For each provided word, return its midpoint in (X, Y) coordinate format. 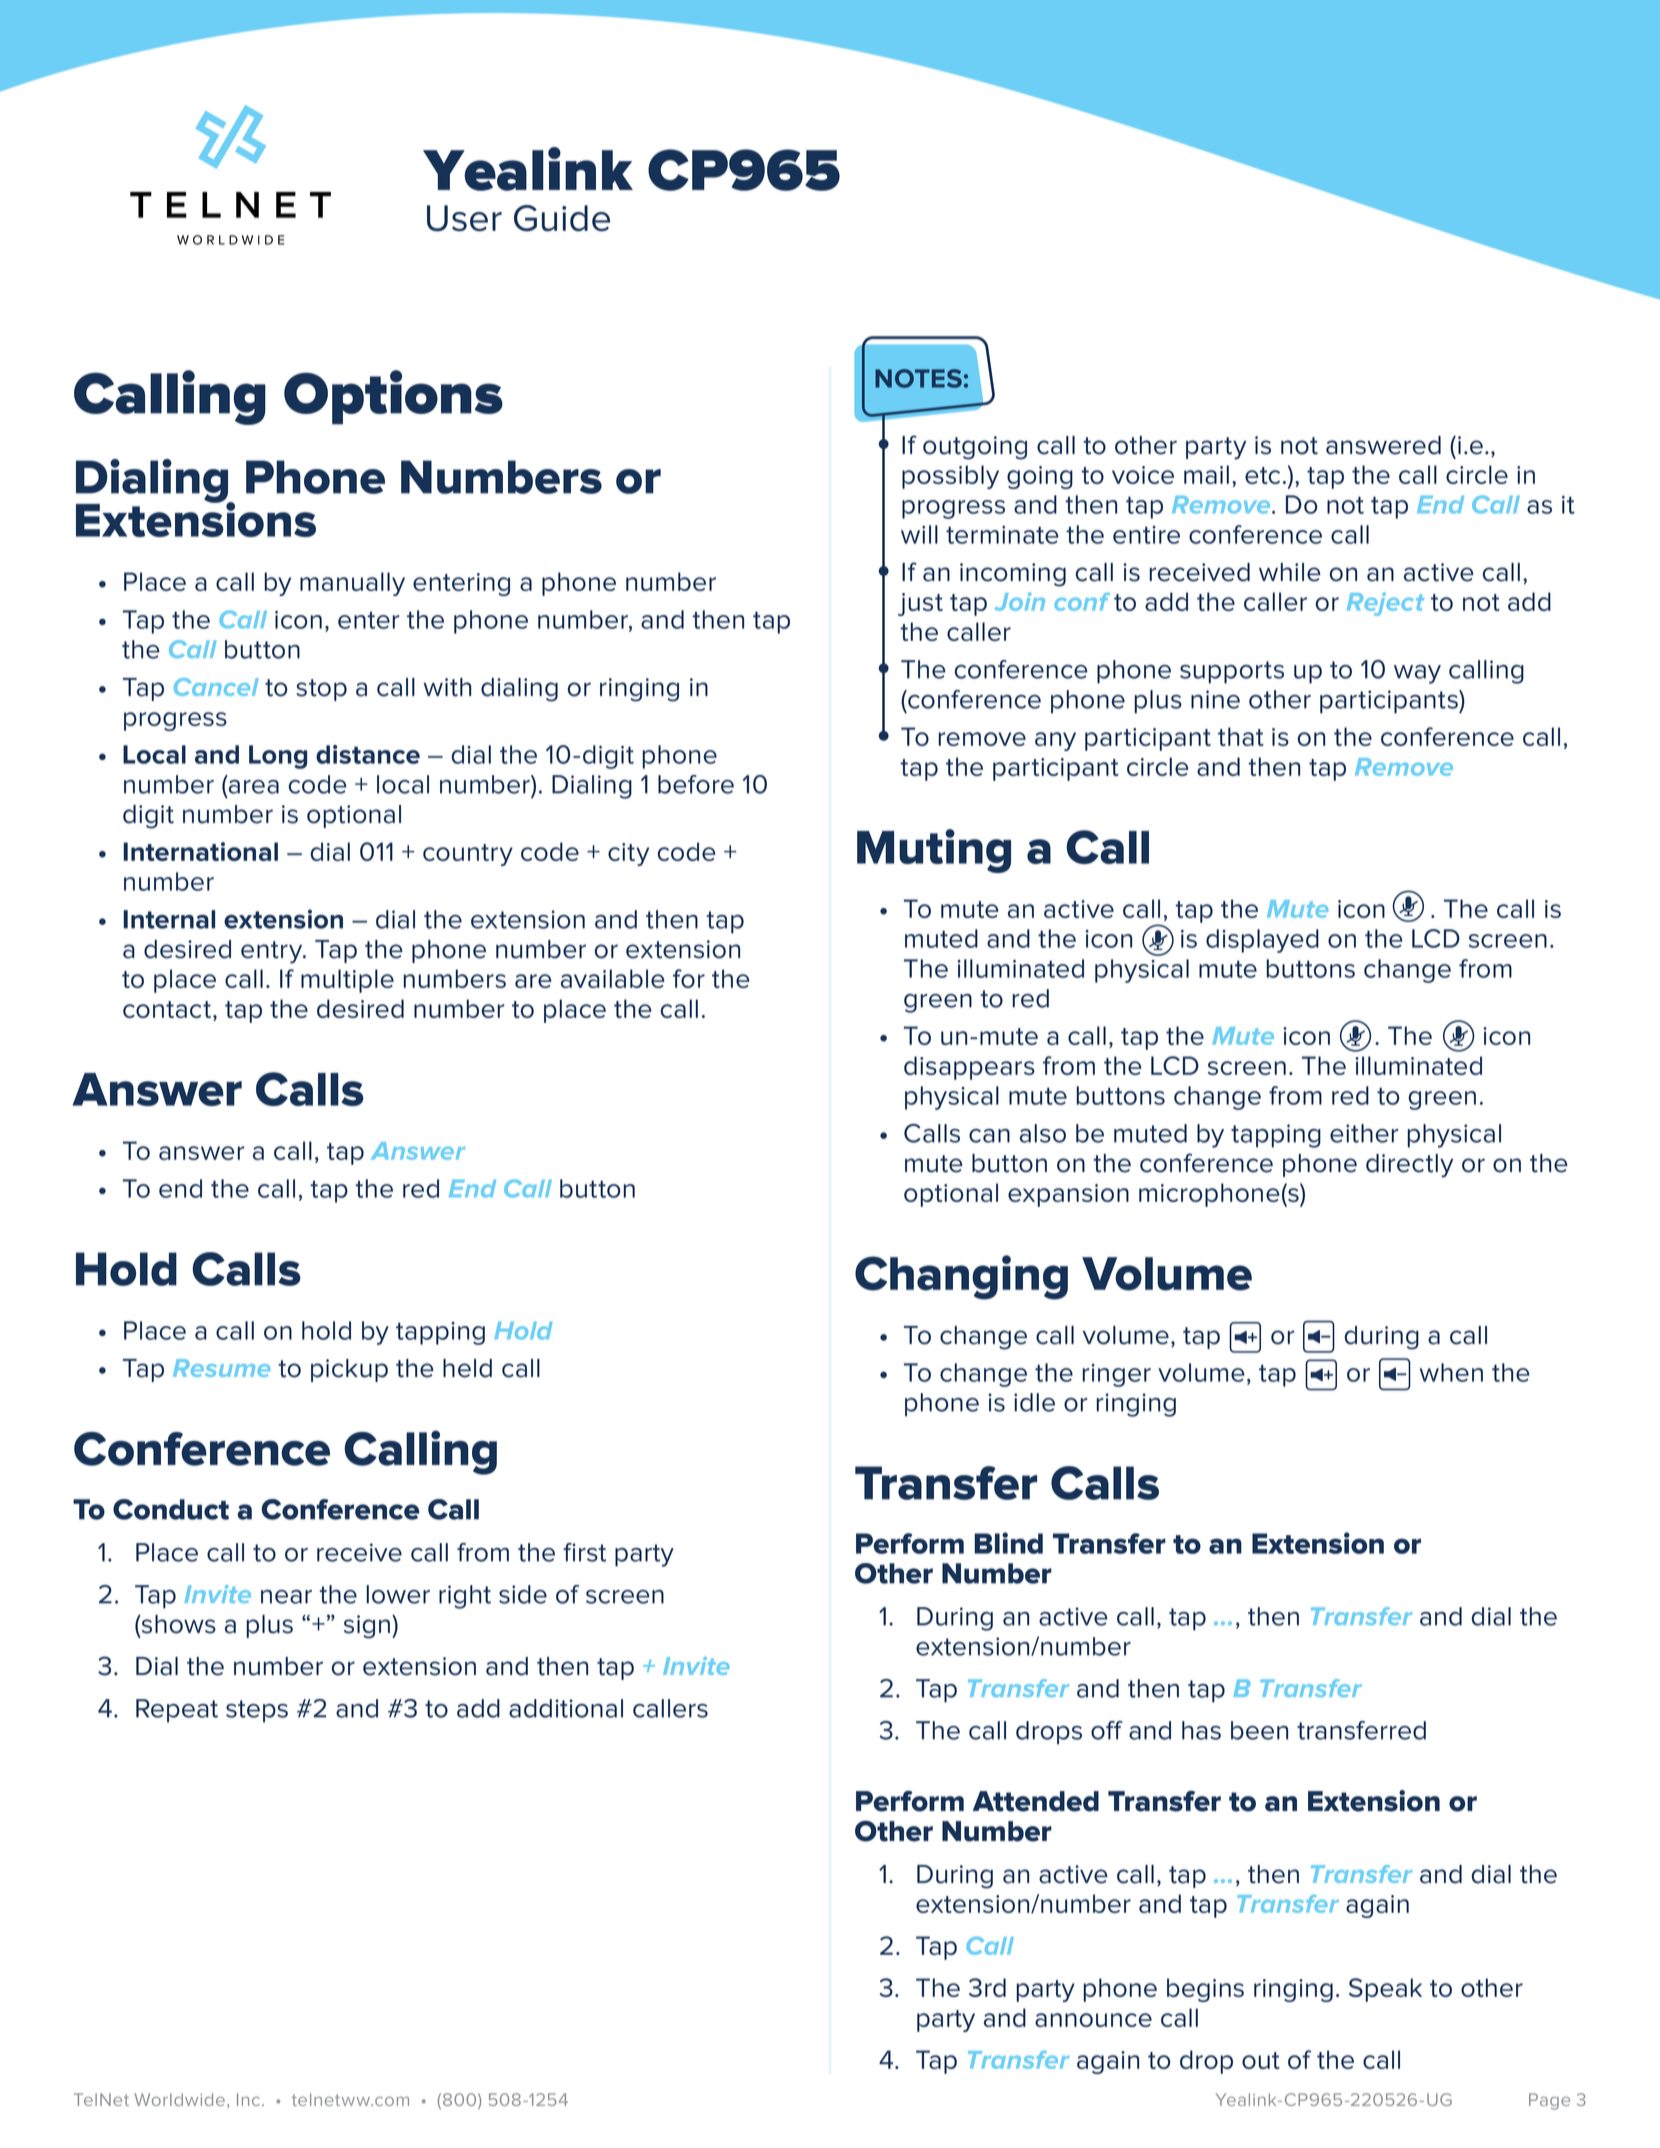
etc (1262, 475)
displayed (1262, 941)
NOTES (918, 378)
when (1451, 1372)
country (468, 855)
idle (1034, 1402)
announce (1093, 2020)
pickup (349, 1370)
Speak (1385, 1990)
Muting (934, 851)
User (464, 218)
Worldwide (180, 2099)
